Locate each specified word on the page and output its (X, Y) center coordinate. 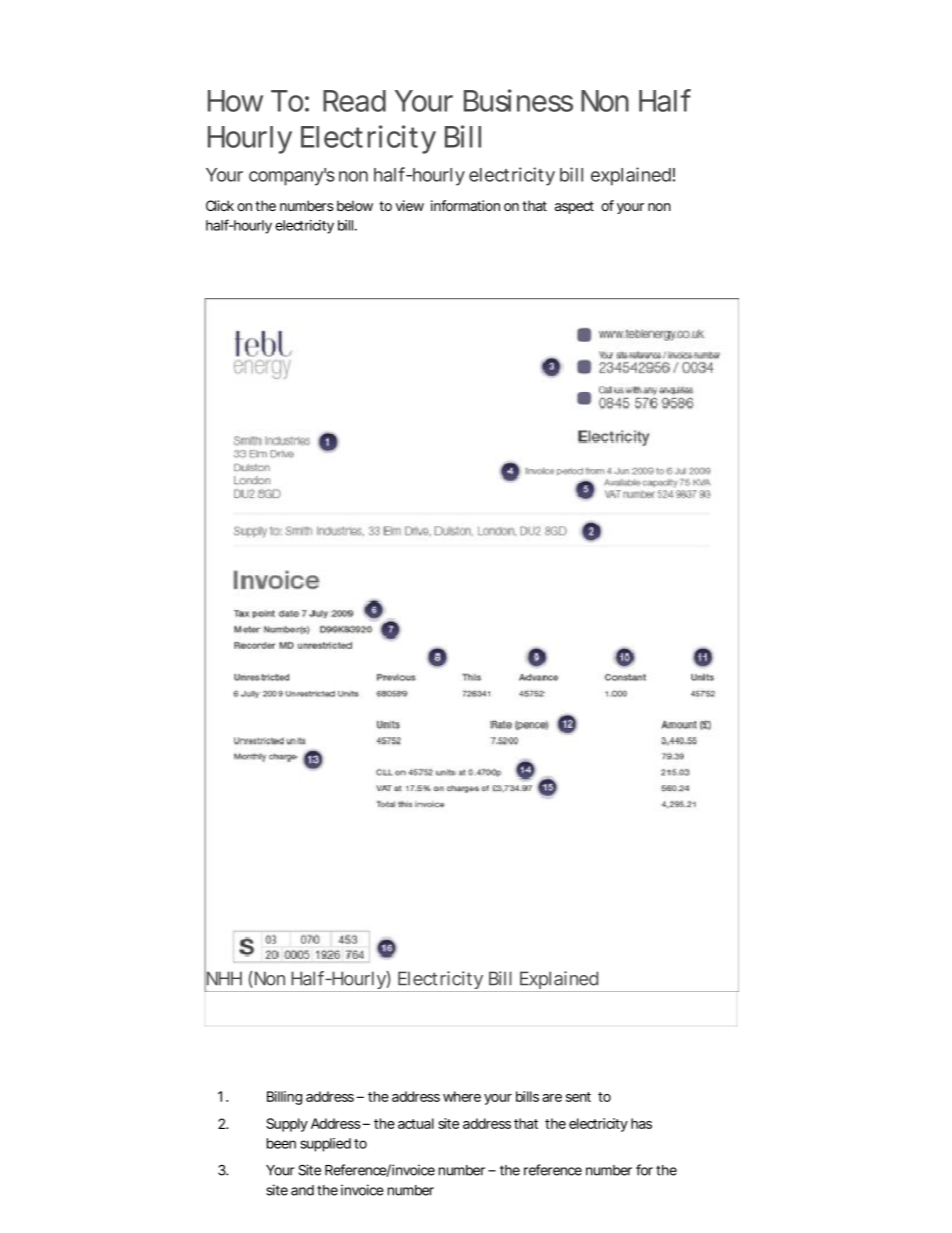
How (235, 101)
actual (416, 1123)
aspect (574, 207)
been (281, 1143)
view (410, 205)
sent (578, 1097)
